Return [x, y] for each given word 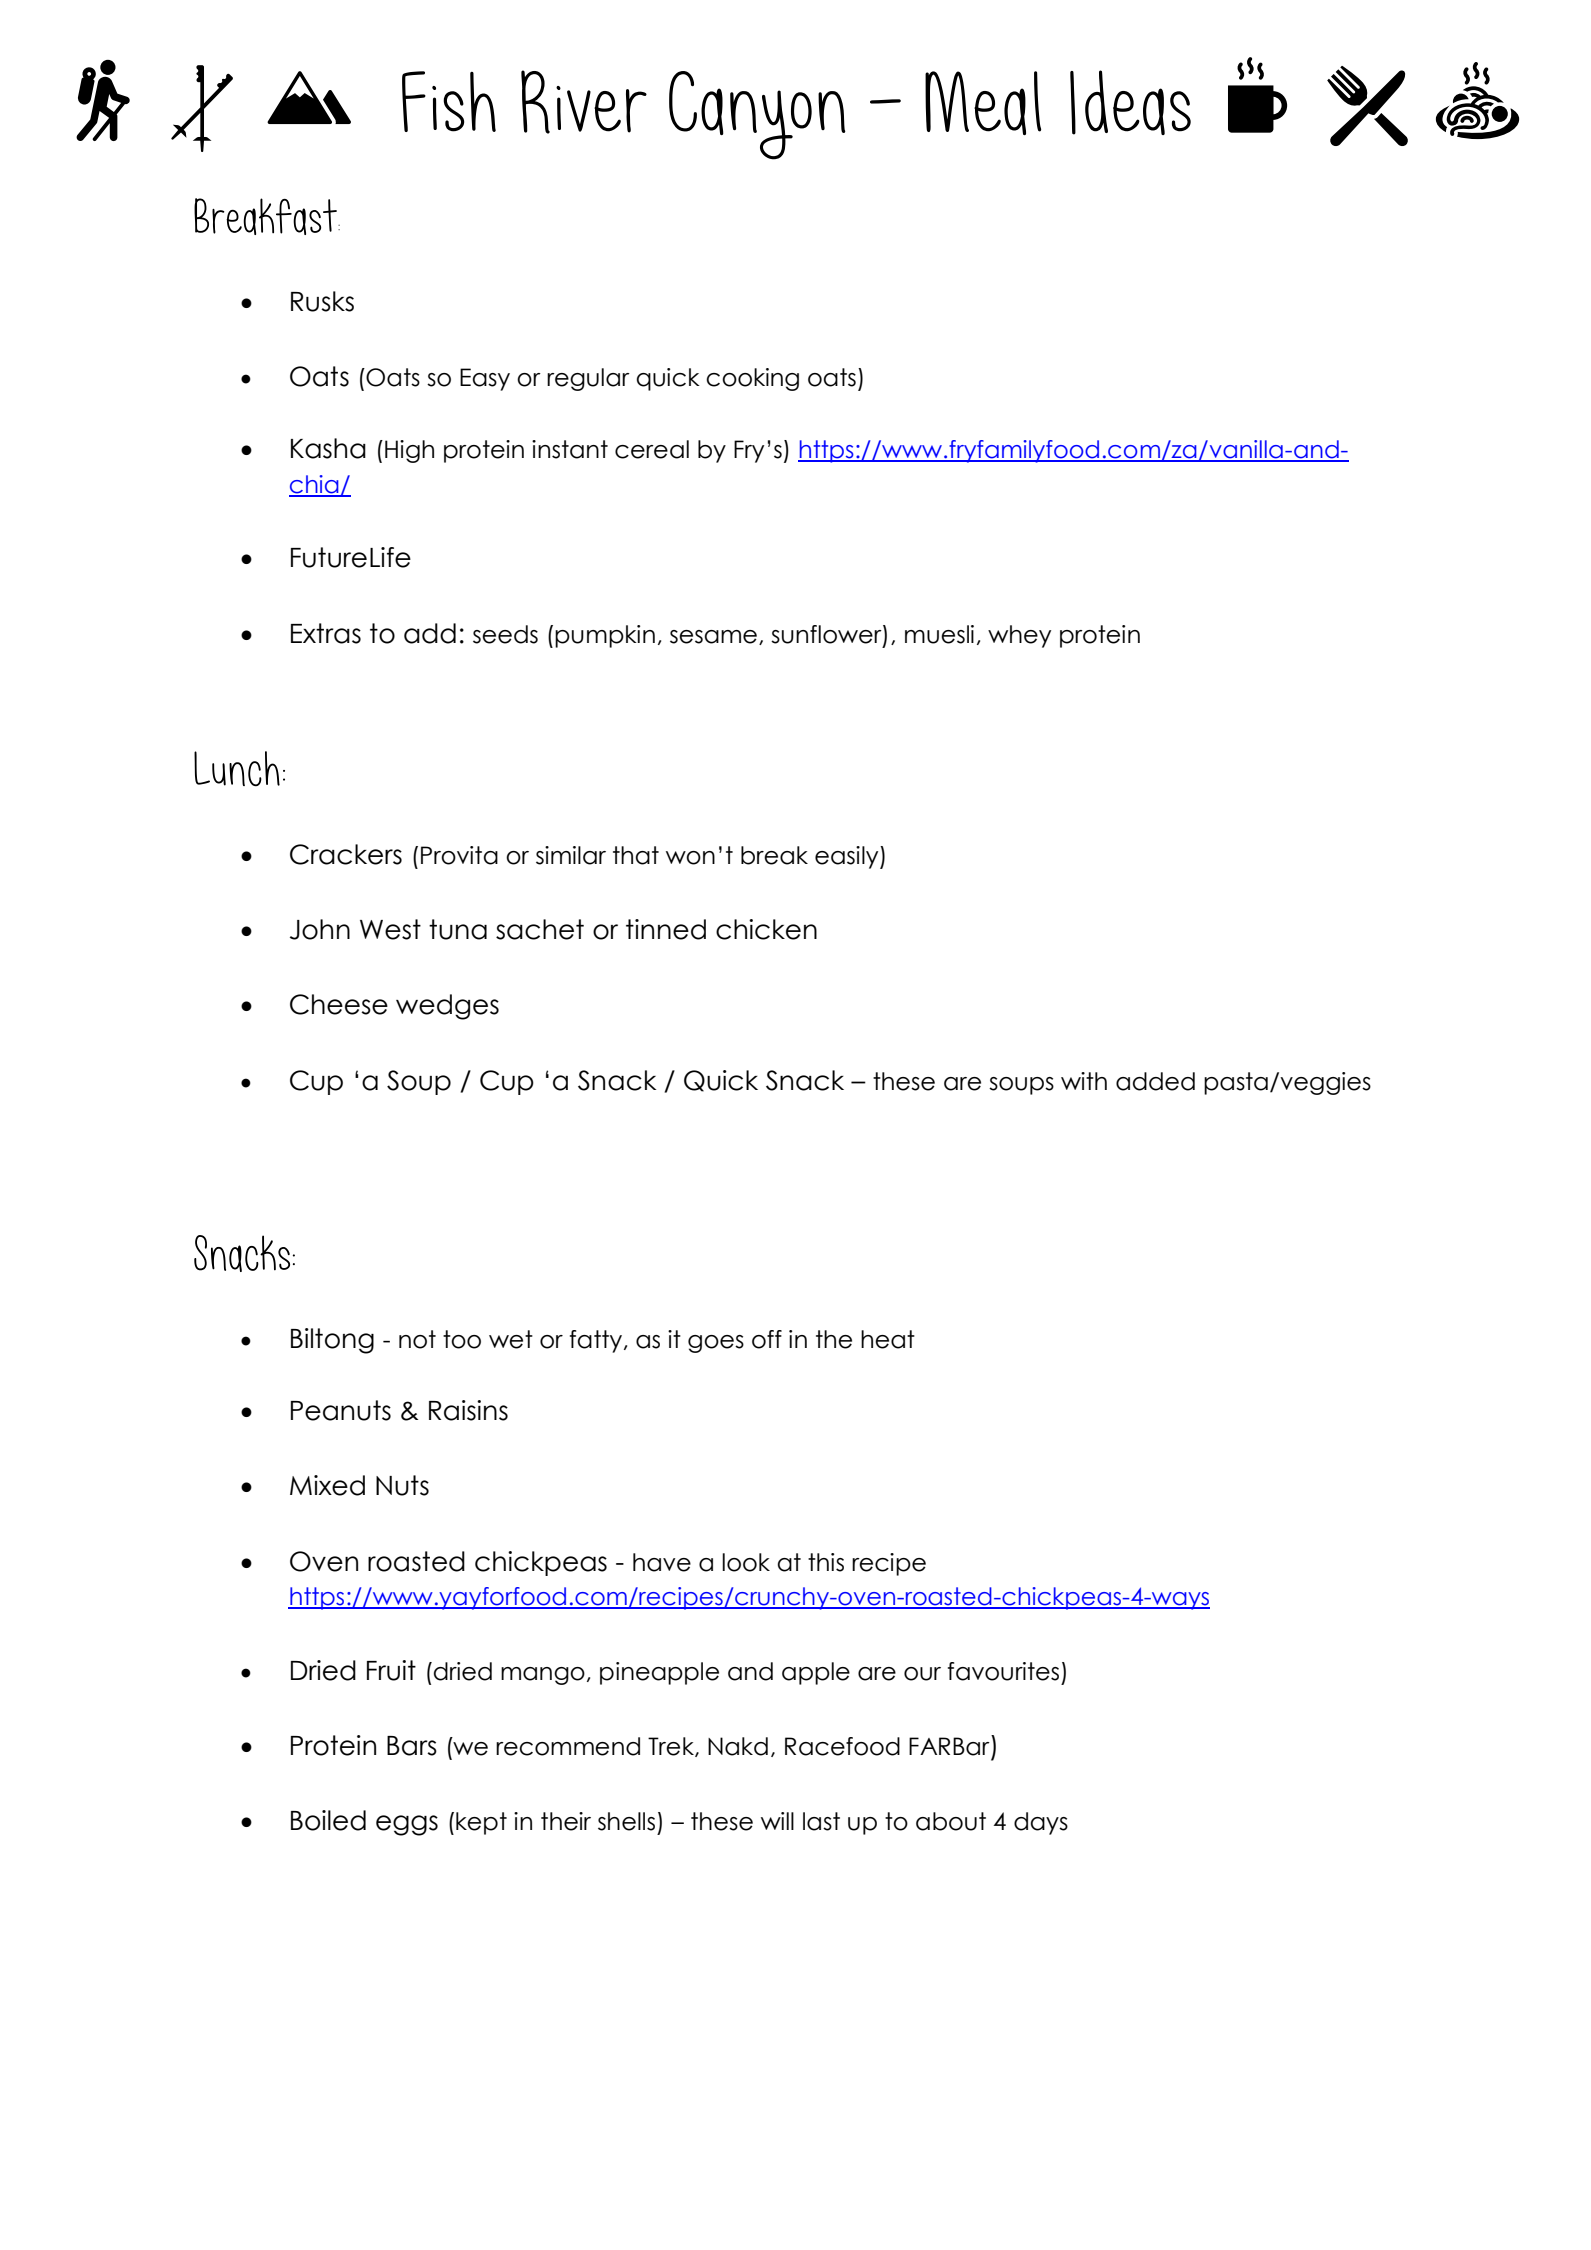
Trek [672, 1747]
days [1041, 1823]
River [584, 102]
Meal [983, 103]
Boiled [328, 1820]
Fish [449, 101]
